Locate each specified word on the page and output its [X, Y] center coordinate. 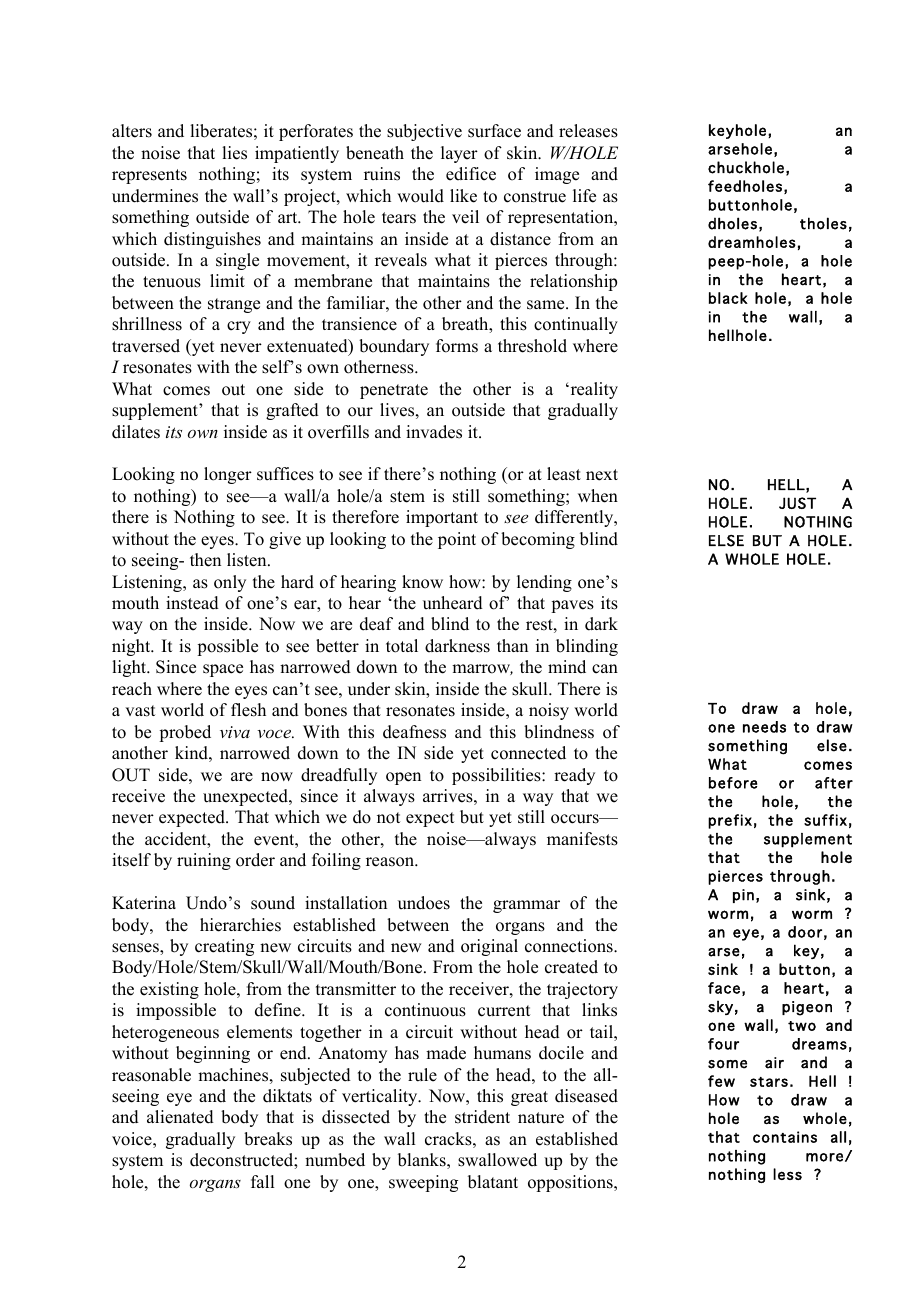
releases [588, 131]
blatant [493, 1182]
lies [234, 153]
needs [764, 727]
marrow [482, 669]
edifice [471, 174]
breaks [268, 1139]
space [223, 670]
